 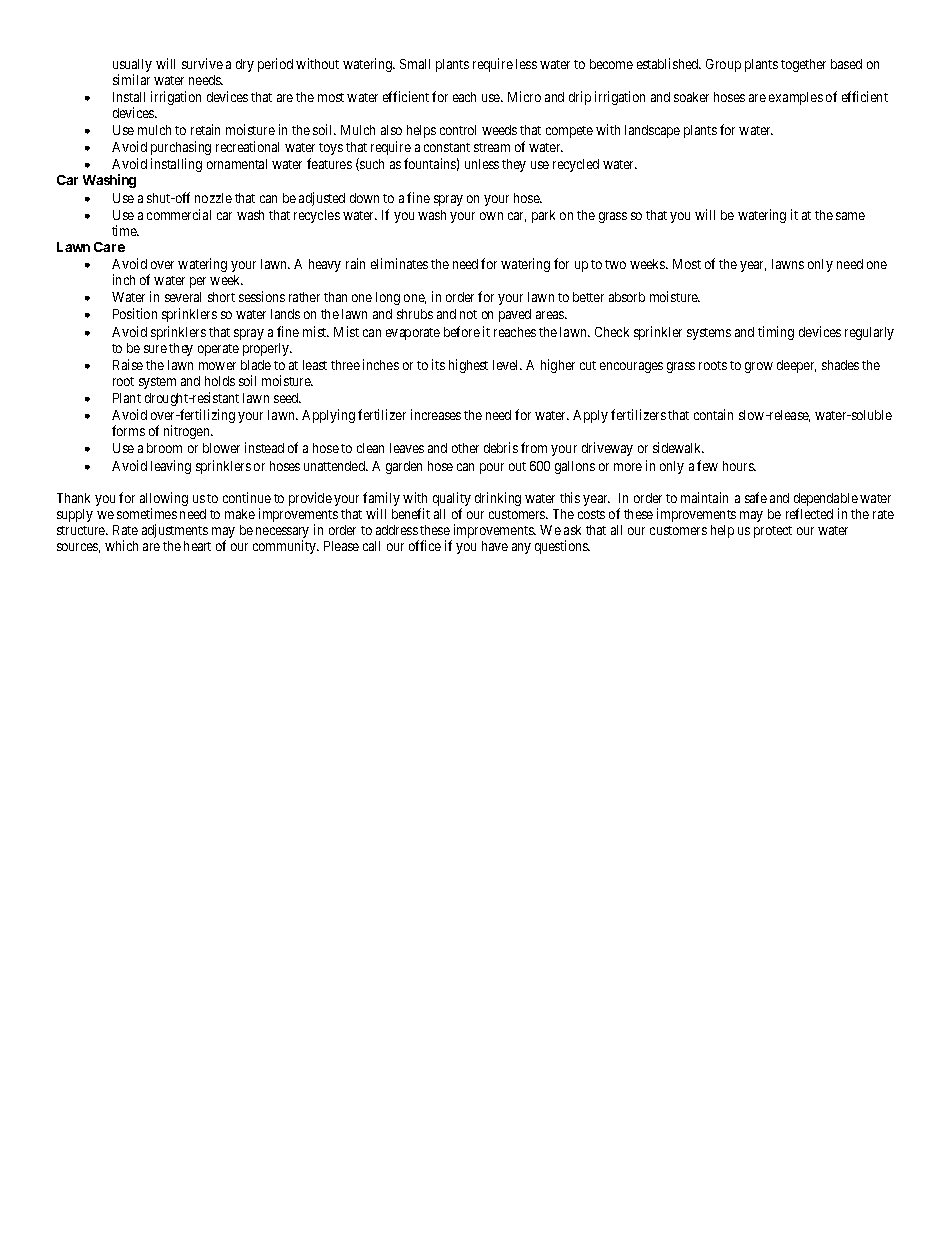 What do you see at coordinates (175, 531) in the document?
I see `adjustments` at bounding box center [175, 531].
